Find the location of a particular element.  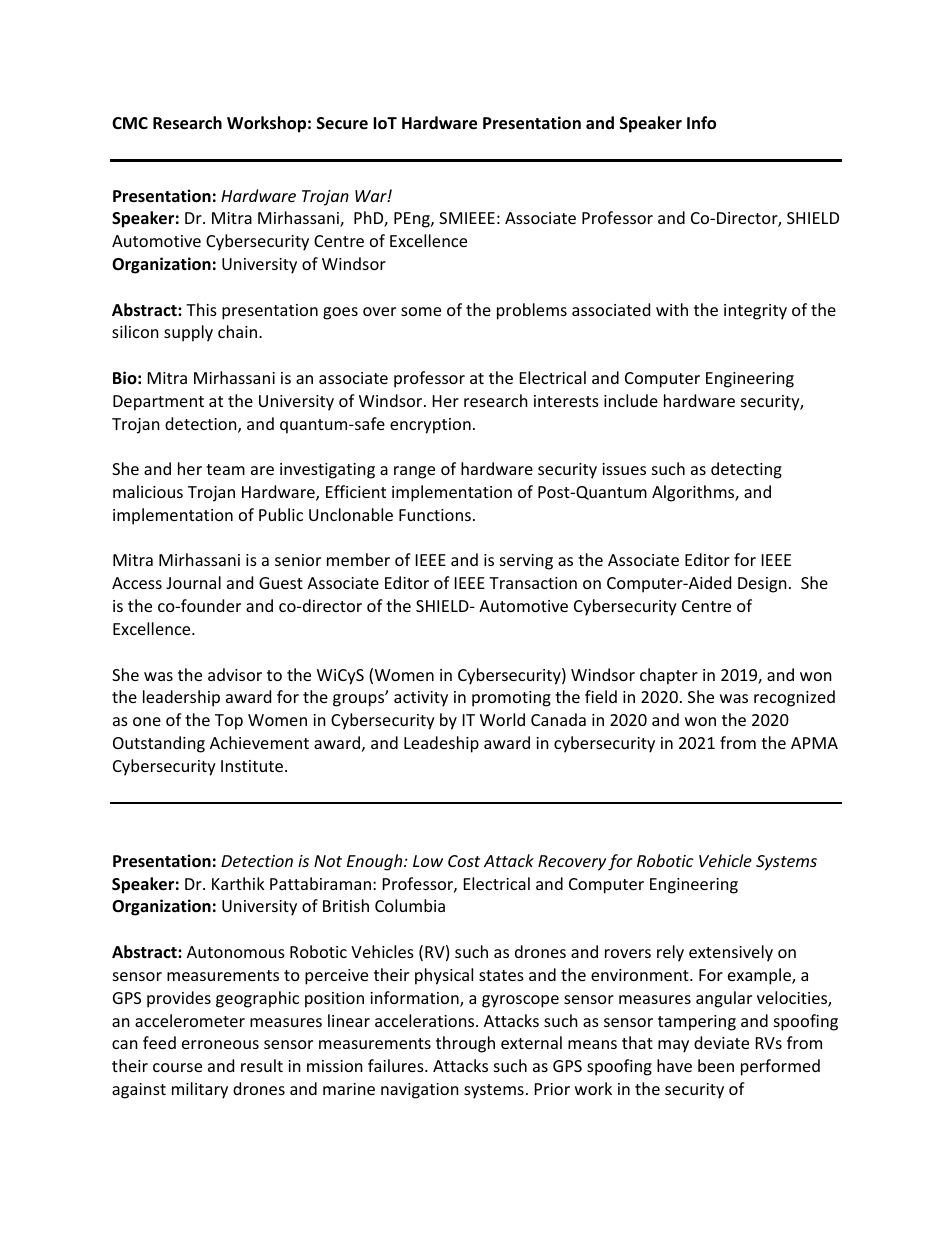

Secure is located at coordinates (342, 123).
